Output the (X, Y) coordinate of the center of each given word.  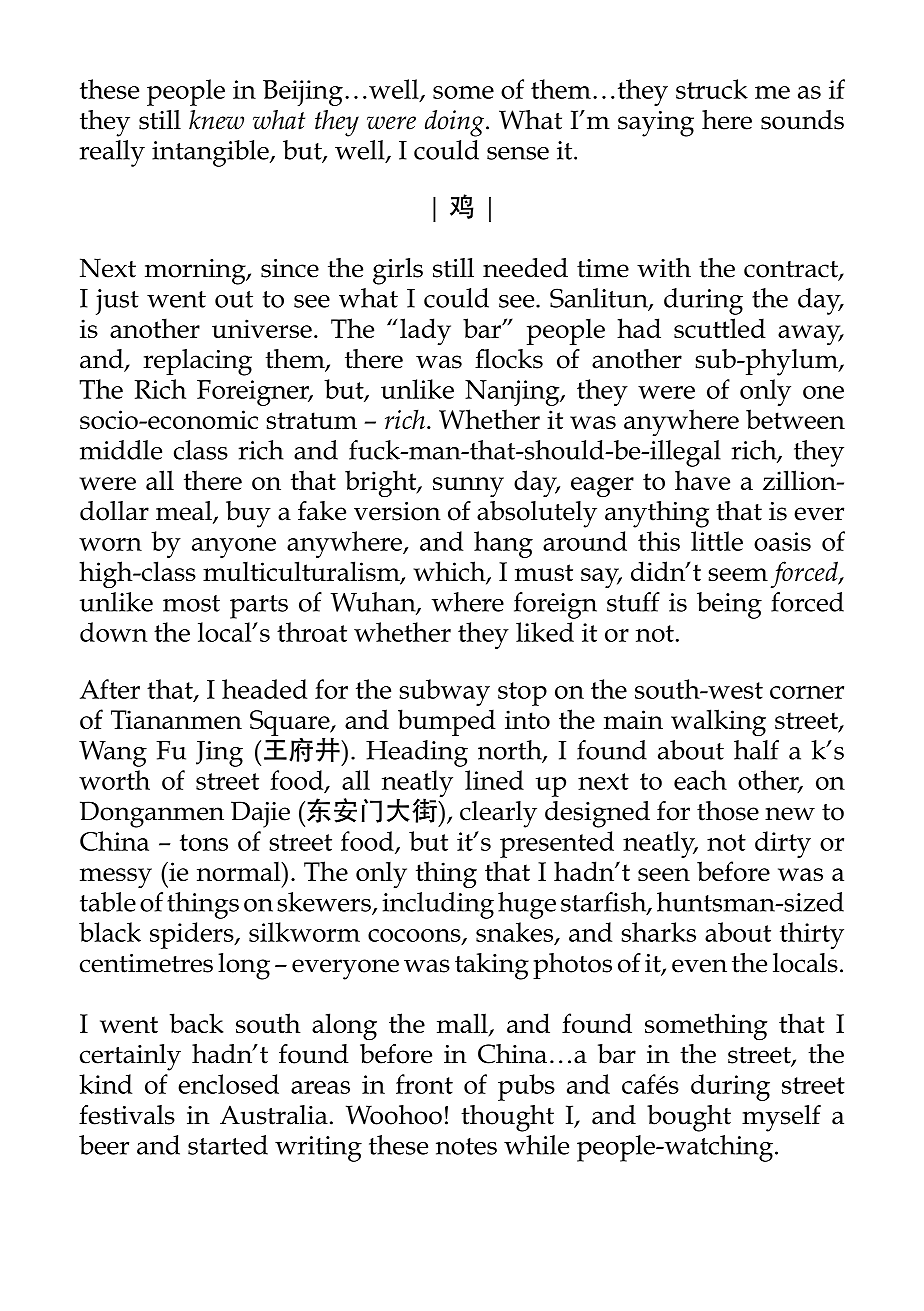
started (228, 1145)
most (191, 603)
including (438, 905)
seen (664, 874)
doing (456, 123)
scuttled (720, 328)
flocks (509, 359)
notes (466, 1146)
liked (545, 632)
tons (204, 842)
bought (689, 1118)
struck (712, 89)
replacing (197, 362)
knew (216, 120)
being (729, 605)
